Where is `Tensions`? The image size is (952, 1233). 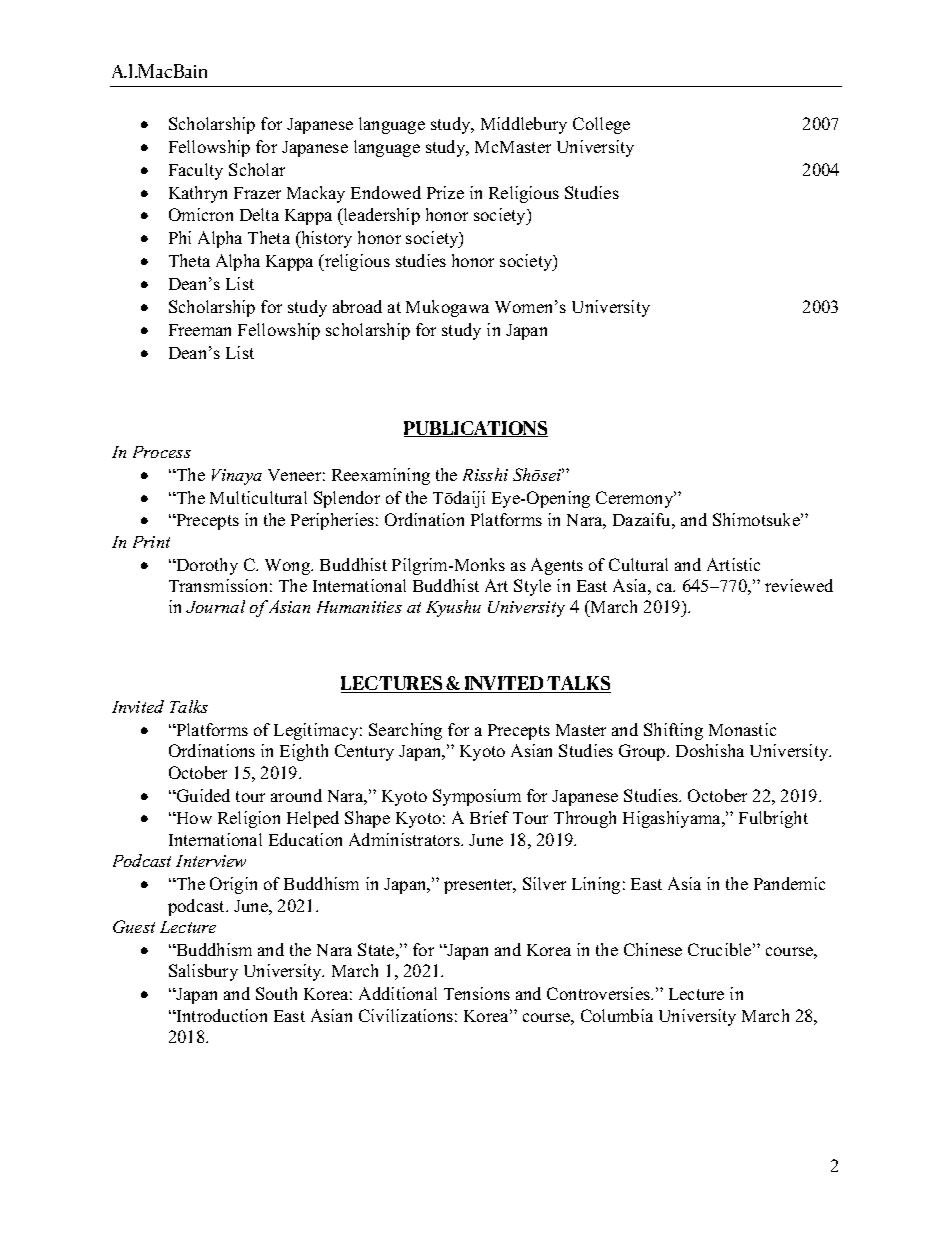 Tensions is located at coordinates (477, 993).
